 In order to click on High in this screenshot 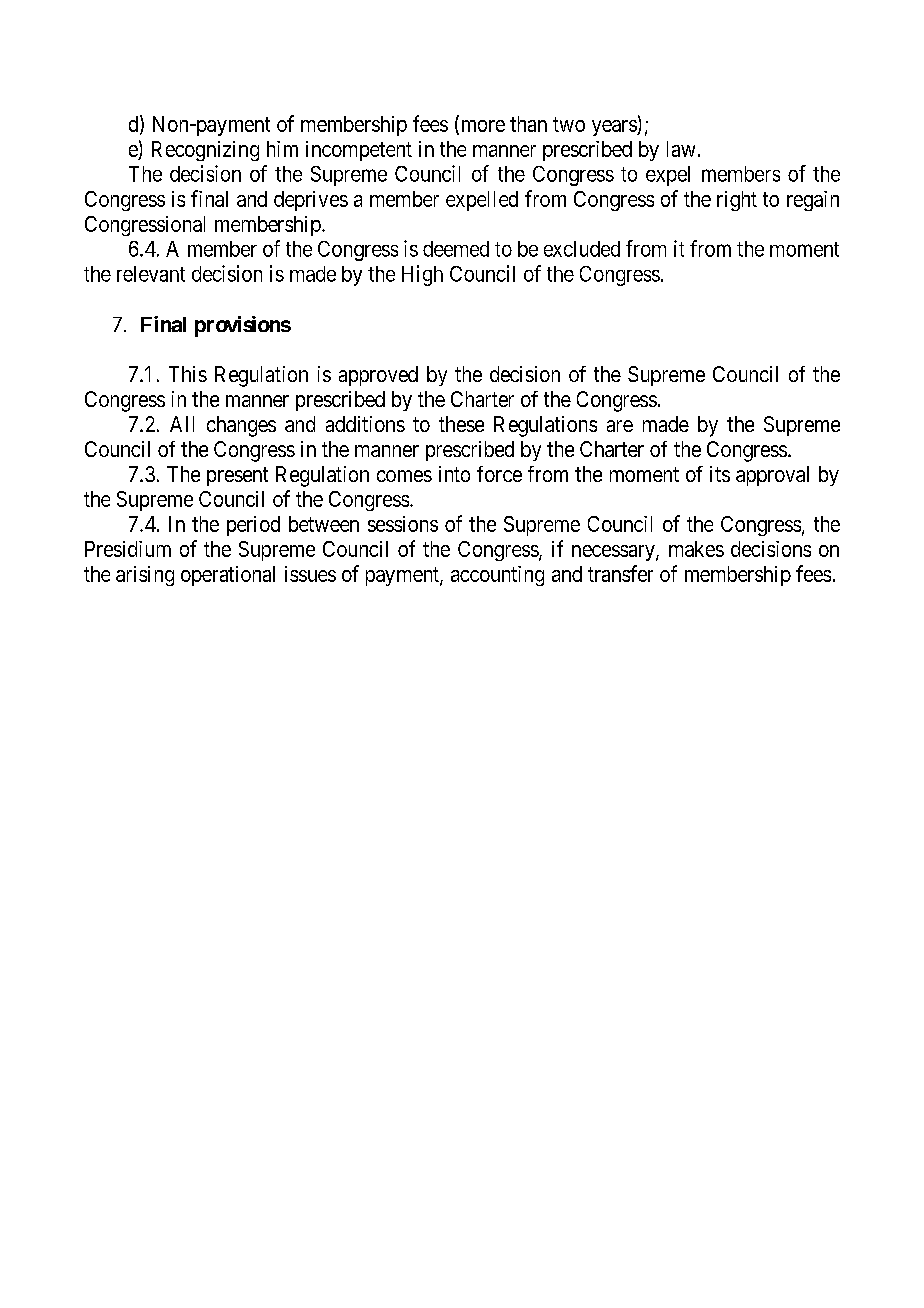, I will do `click(422, 275)`.
